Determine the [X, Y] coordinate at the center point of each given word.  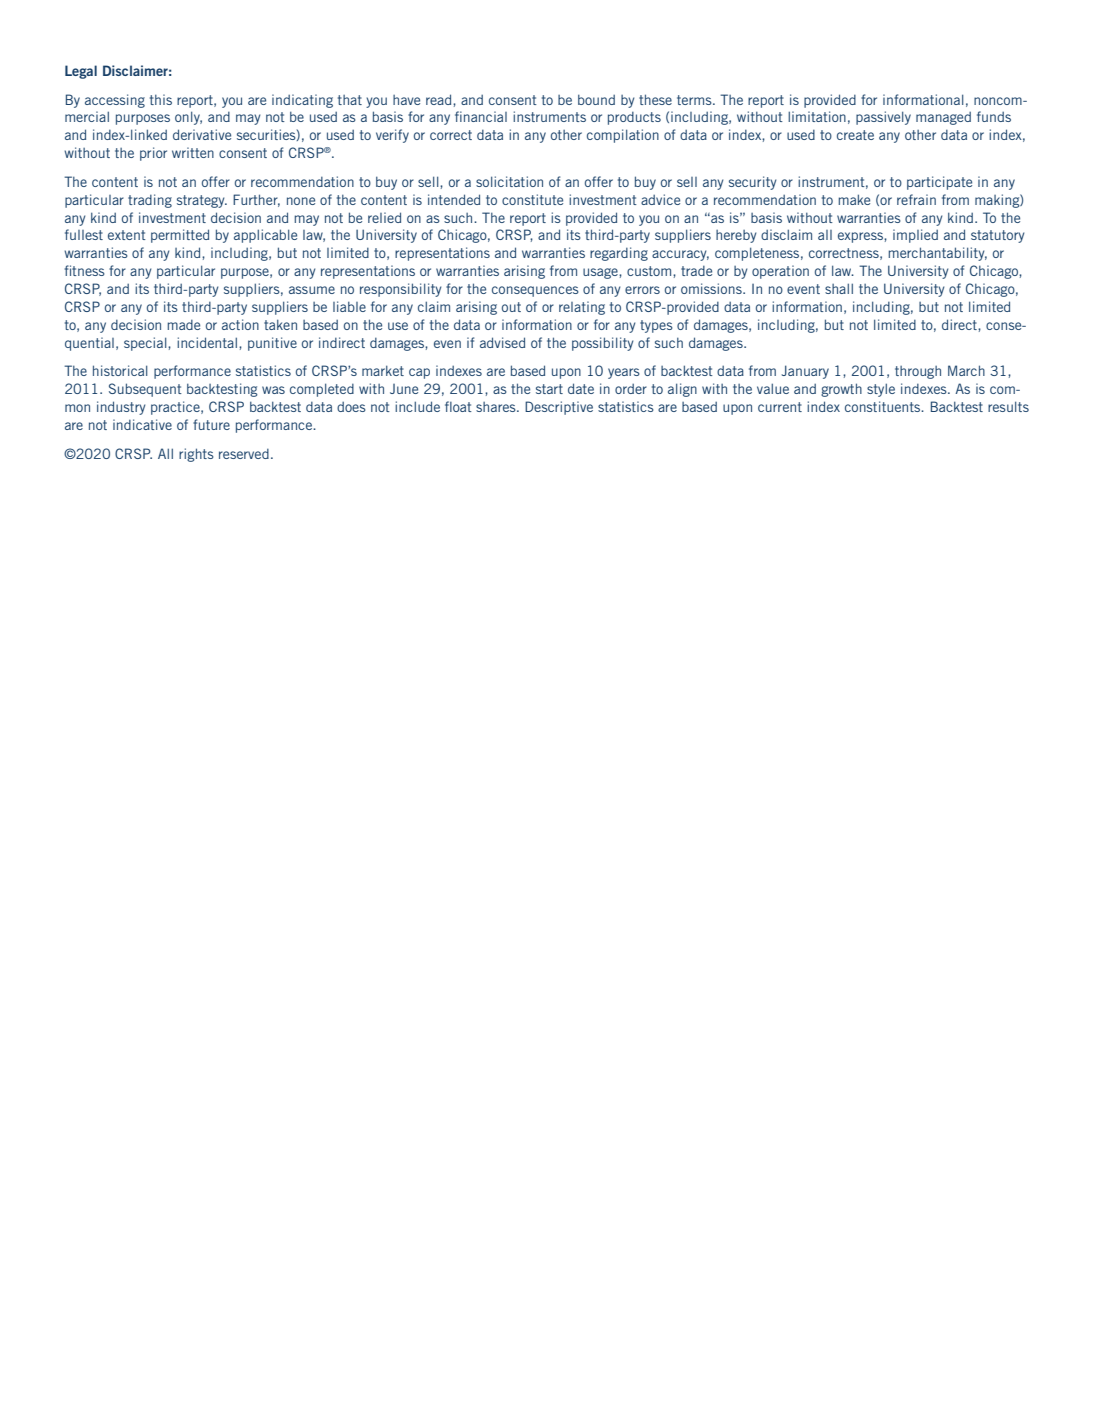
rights [196, 455]
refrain [916, 199]
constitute [532, 199]
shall [839, 288]
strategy [202, 201]
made [183, 325]
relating [582, 308]
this [161, 99]
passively [883, 118]
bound [596, 99]
